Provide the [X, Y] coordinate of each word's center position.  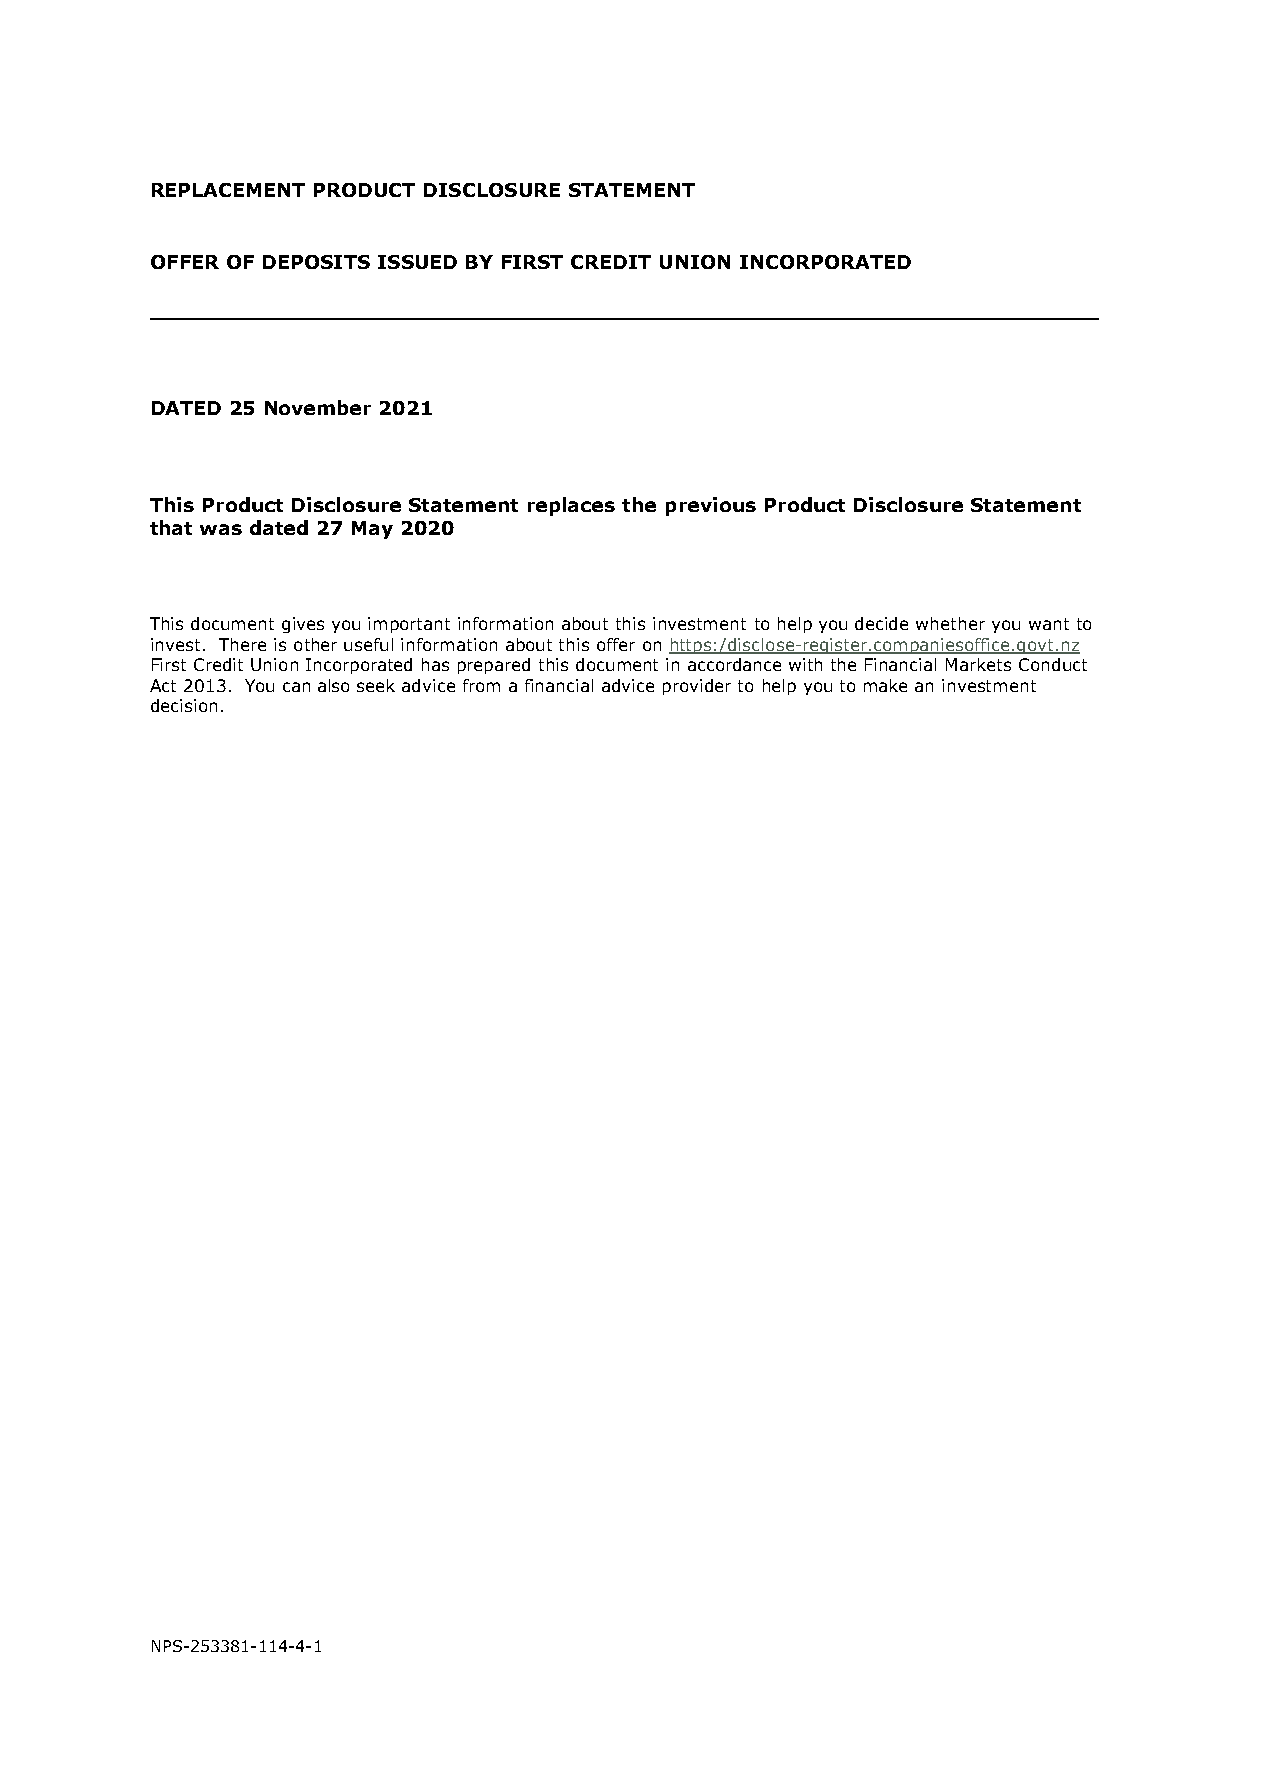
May [372, 530]
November [318, 407]
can [296, 687]
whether [950, 623]
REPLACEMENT [228, 190]
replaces [571, 506]
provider [697, 687]
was [221, 529]
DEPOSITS [316, 262]
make [885, 685]
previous [711, 506]
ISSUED [417, 262]
